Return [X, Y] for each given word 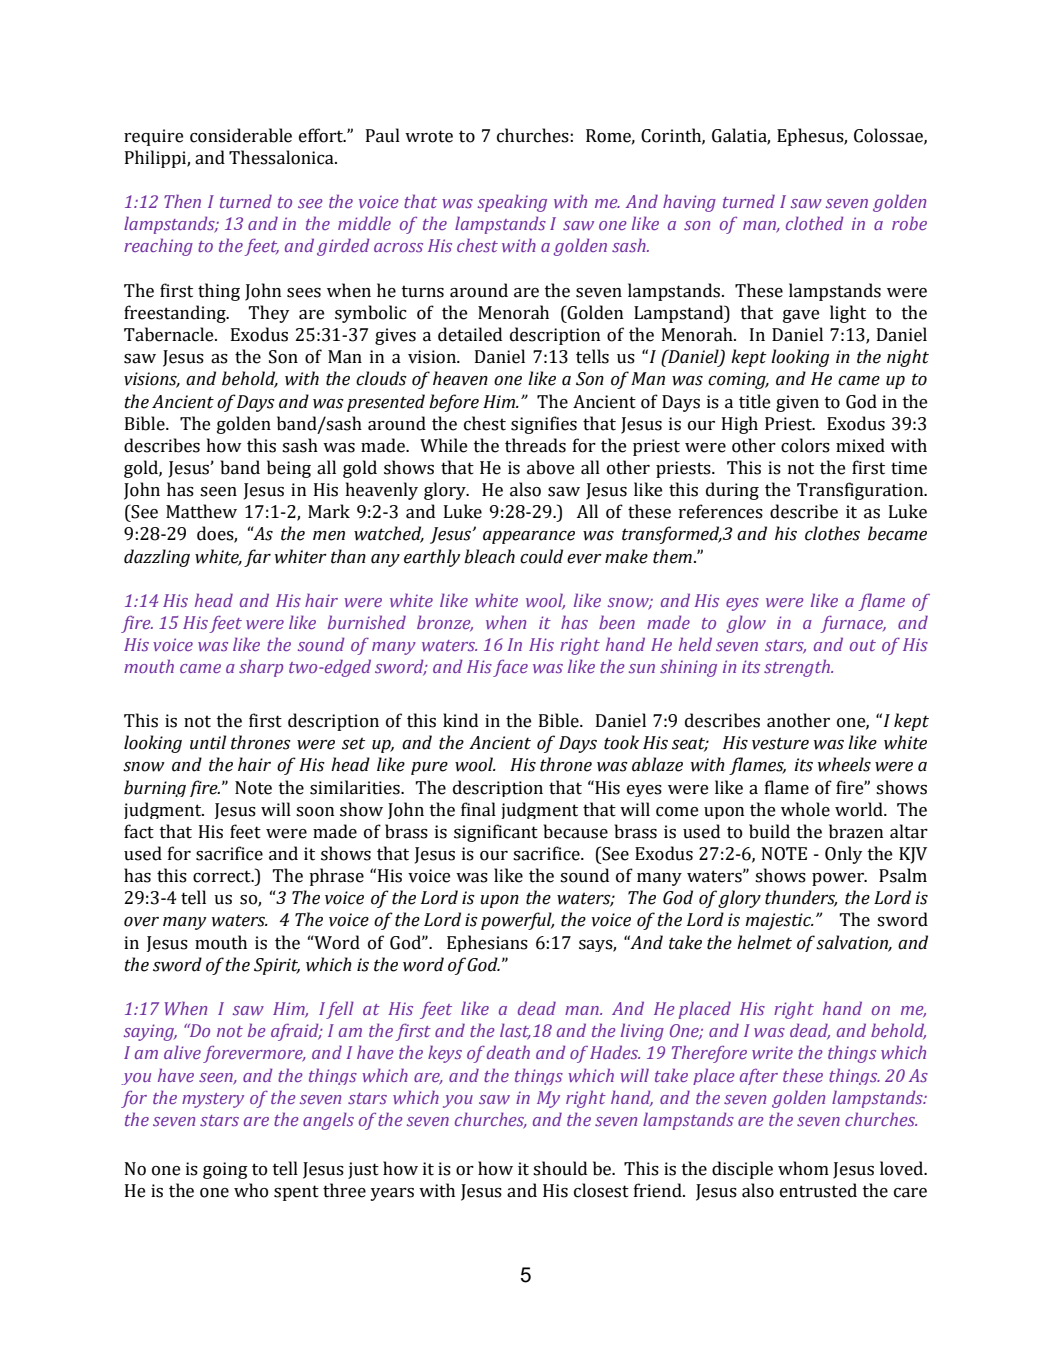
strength [798, 668]
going [225, 1170]
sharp [261, 668]
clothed [815, 223]
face [510, 668]
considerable [241, 135]
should [560, 1168]
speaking [512, 203]
